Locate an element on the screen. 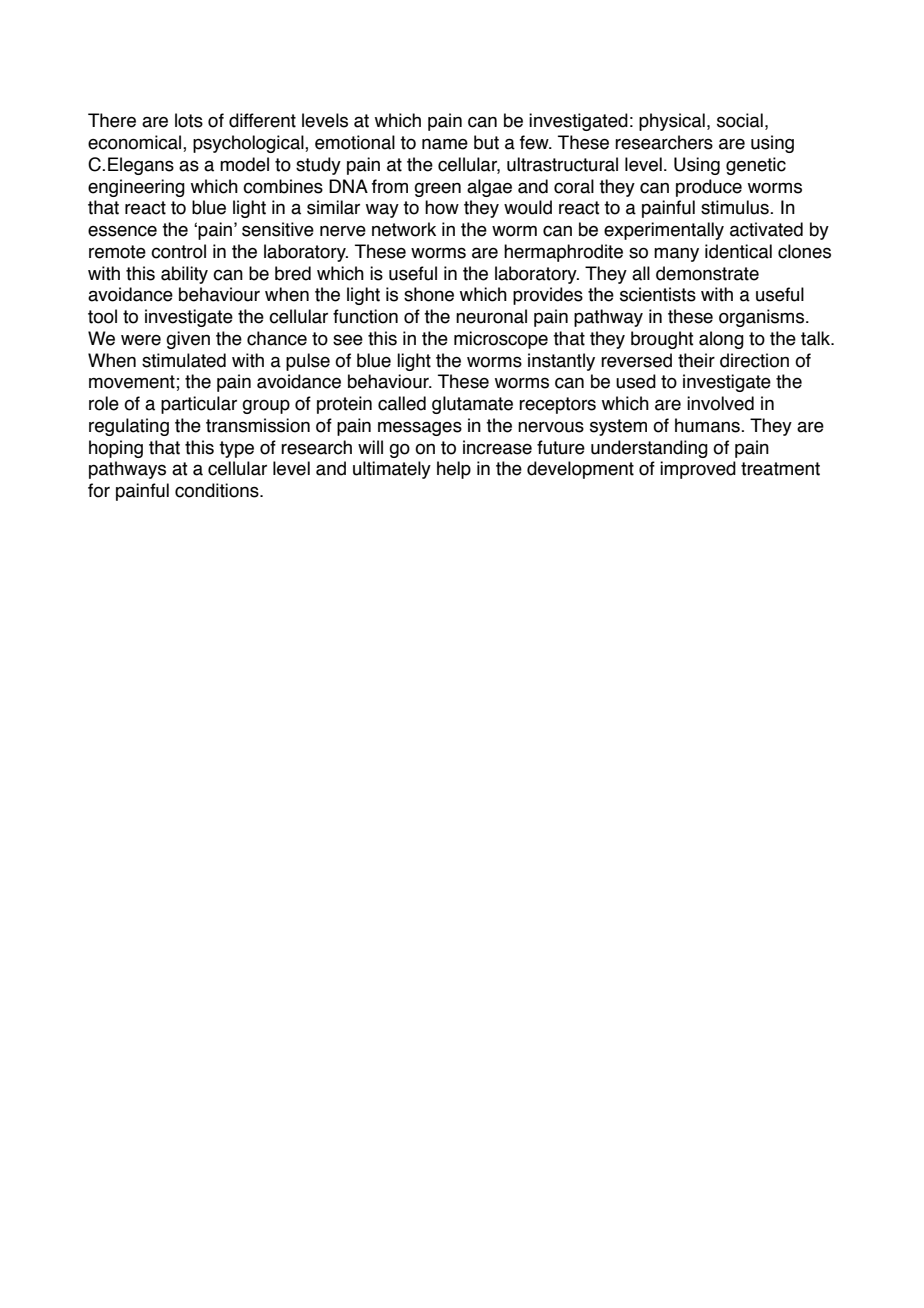 The width and height of the screenshot is (924, 1308). name is located at coordinates (445, 144).
